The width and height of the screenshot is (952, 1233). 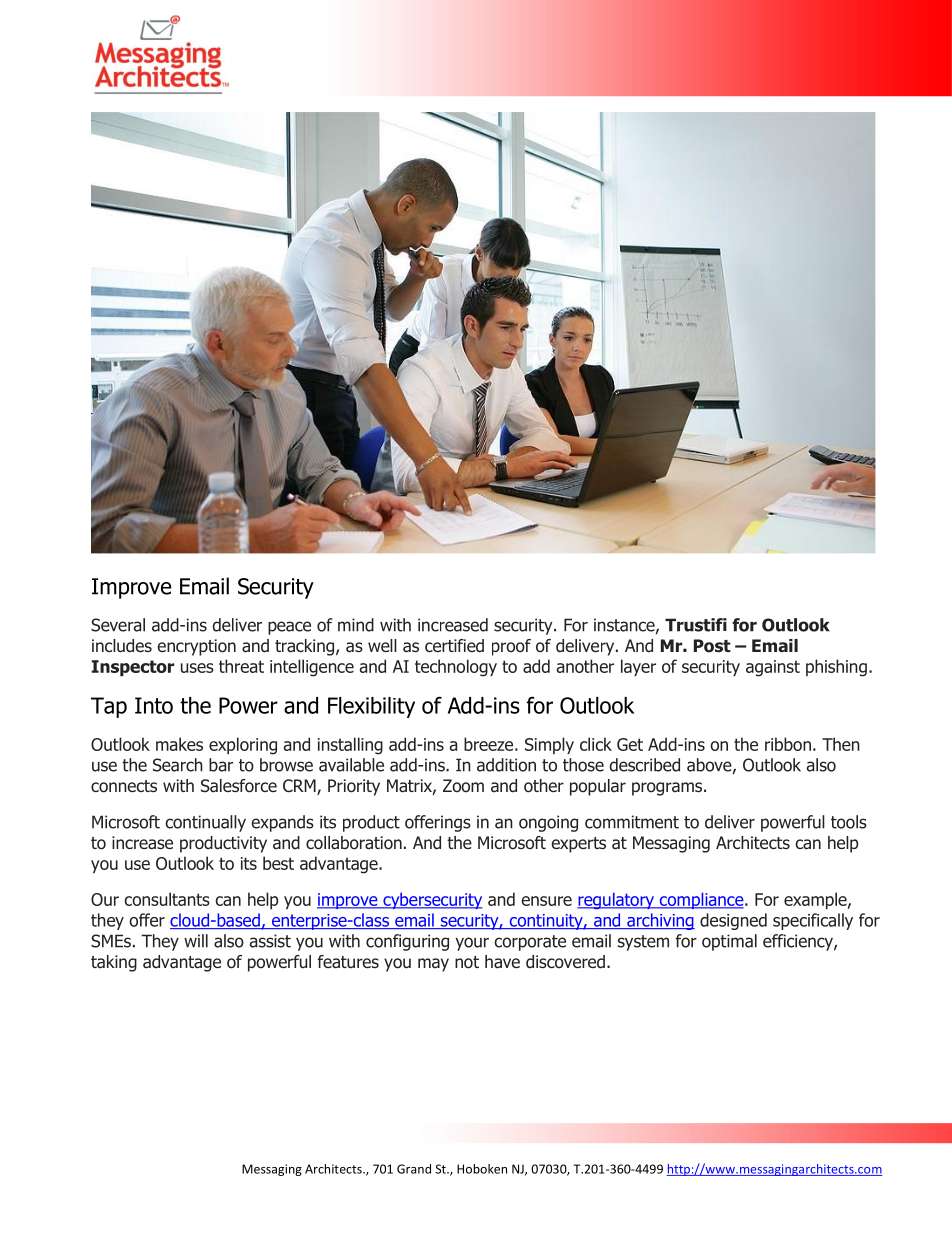 I want to click on certified, so click(x=454, y=646).
